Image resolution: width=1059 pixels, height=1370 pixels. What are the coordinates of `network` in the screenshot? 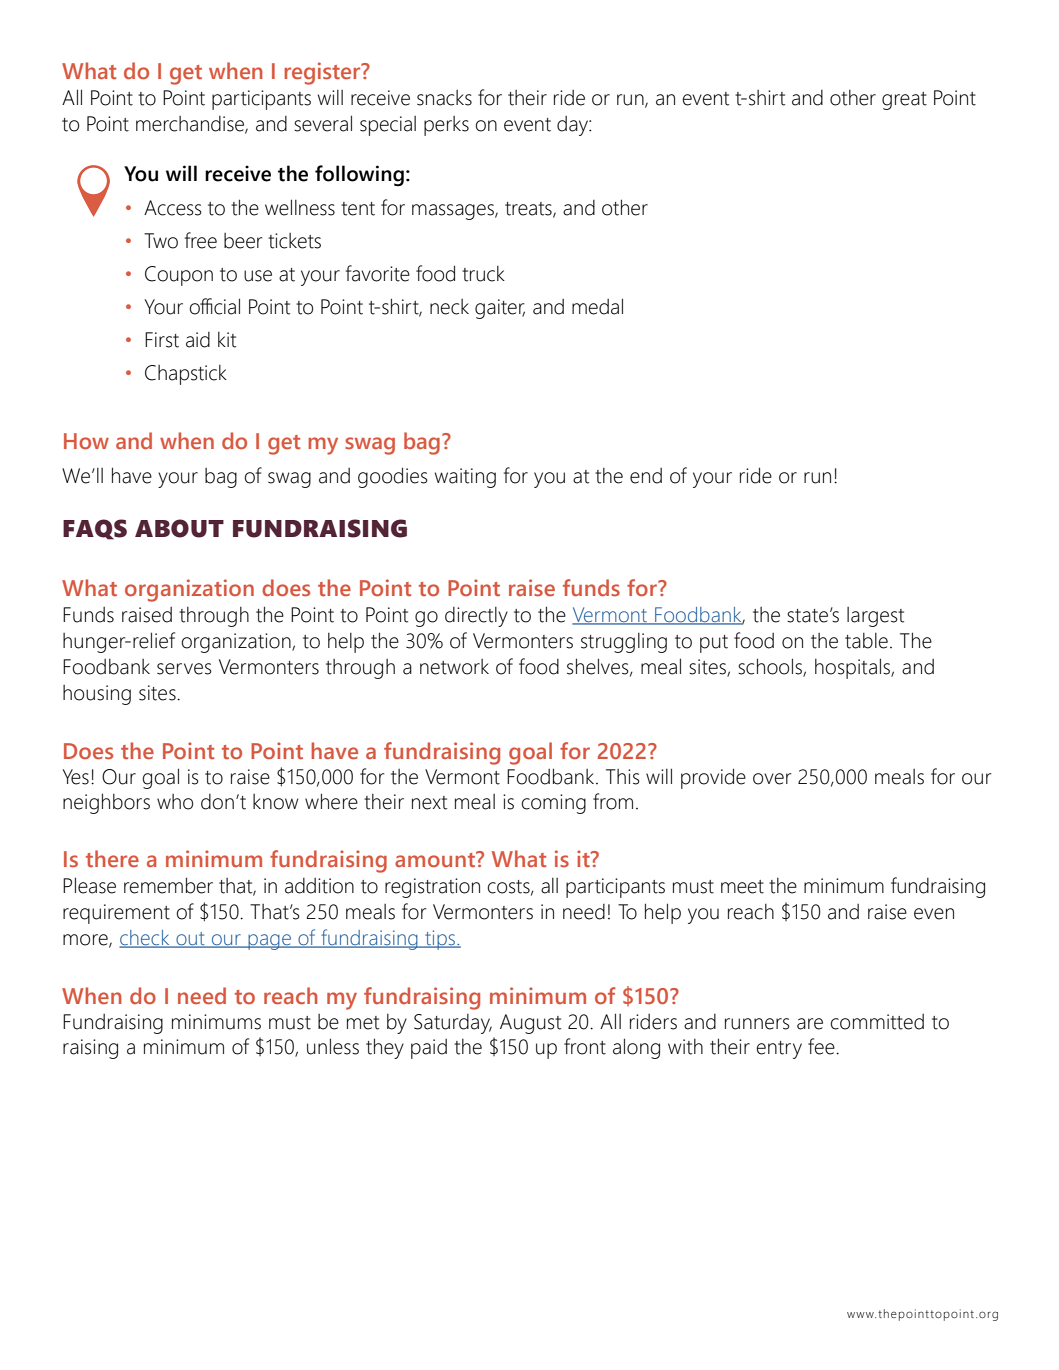 It's located at (454, 667).
